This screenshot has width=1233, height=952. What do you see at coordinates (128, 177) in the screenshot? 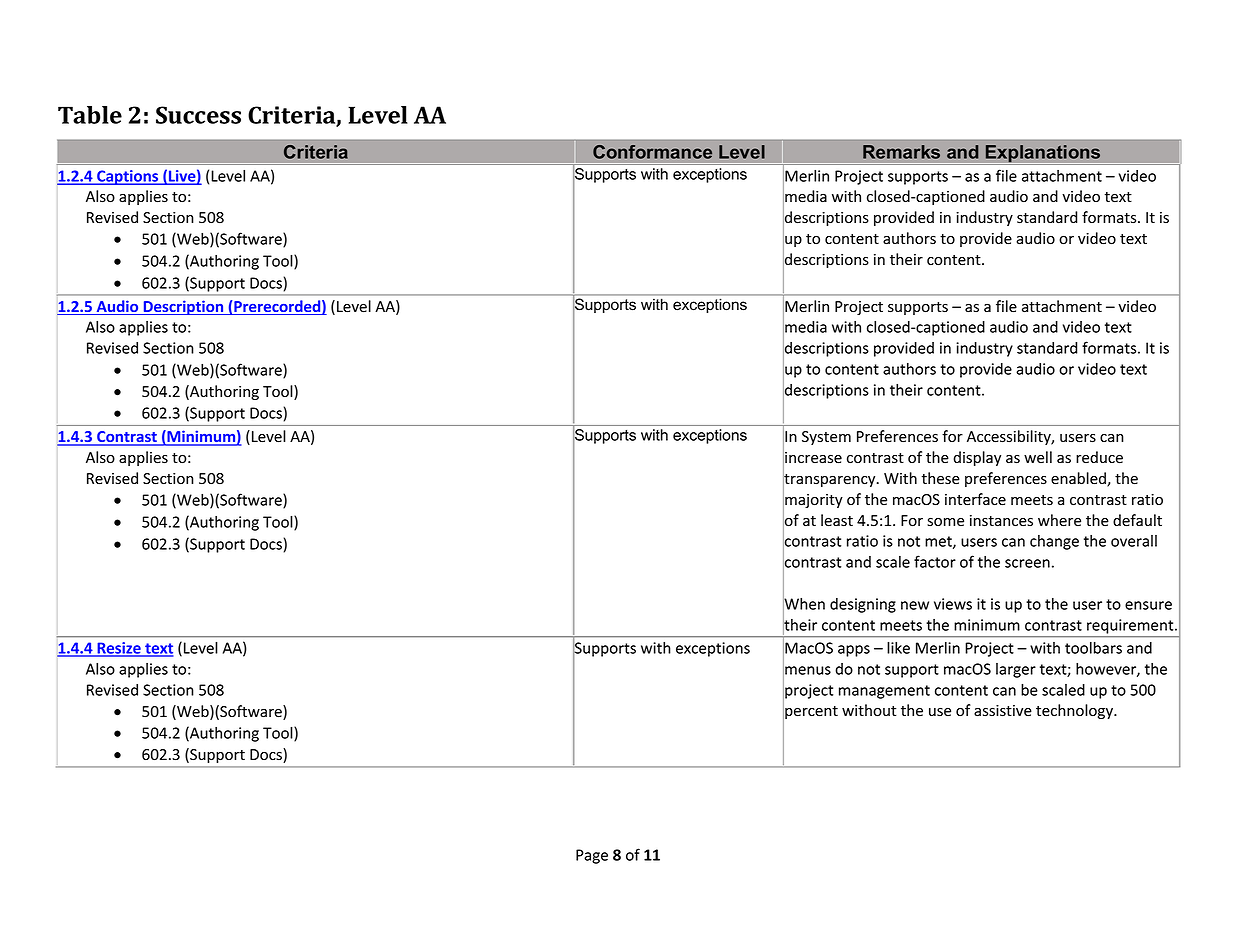
I see `Captions` at bounding box center [128, 177].
